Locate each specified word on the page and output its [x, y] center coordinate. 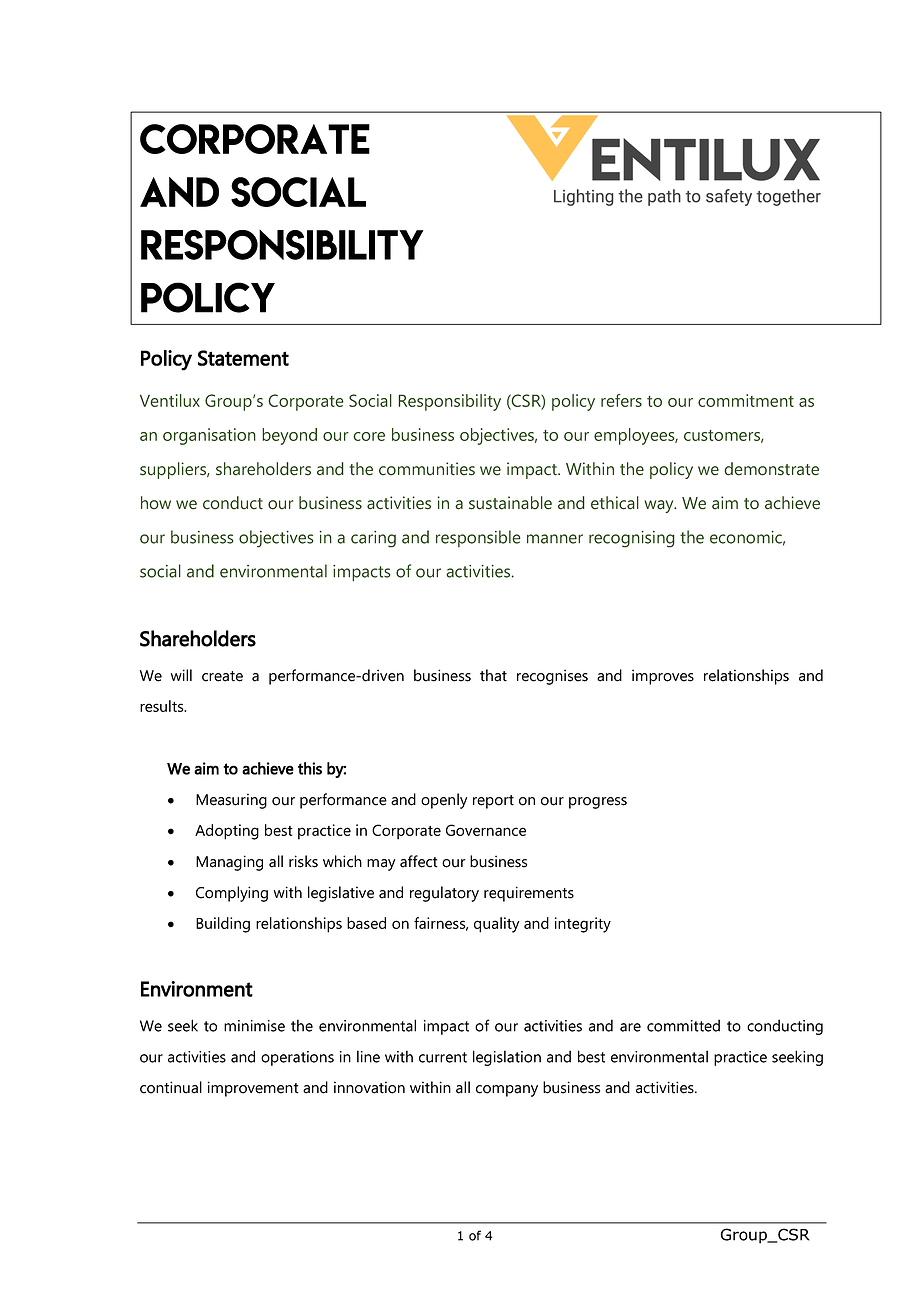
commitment [746, 400]
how [156, 503]
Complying [232, 894]
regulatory [444, 894]
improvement [253, 1089]
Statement [243, 358]
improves [663, 677]
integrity [583, 925]
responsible [478, 538]
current [443, 1057]
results [163, 706]
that [493, 675]
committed [683, 1025]
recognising [632, 539]
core [369, 436]
